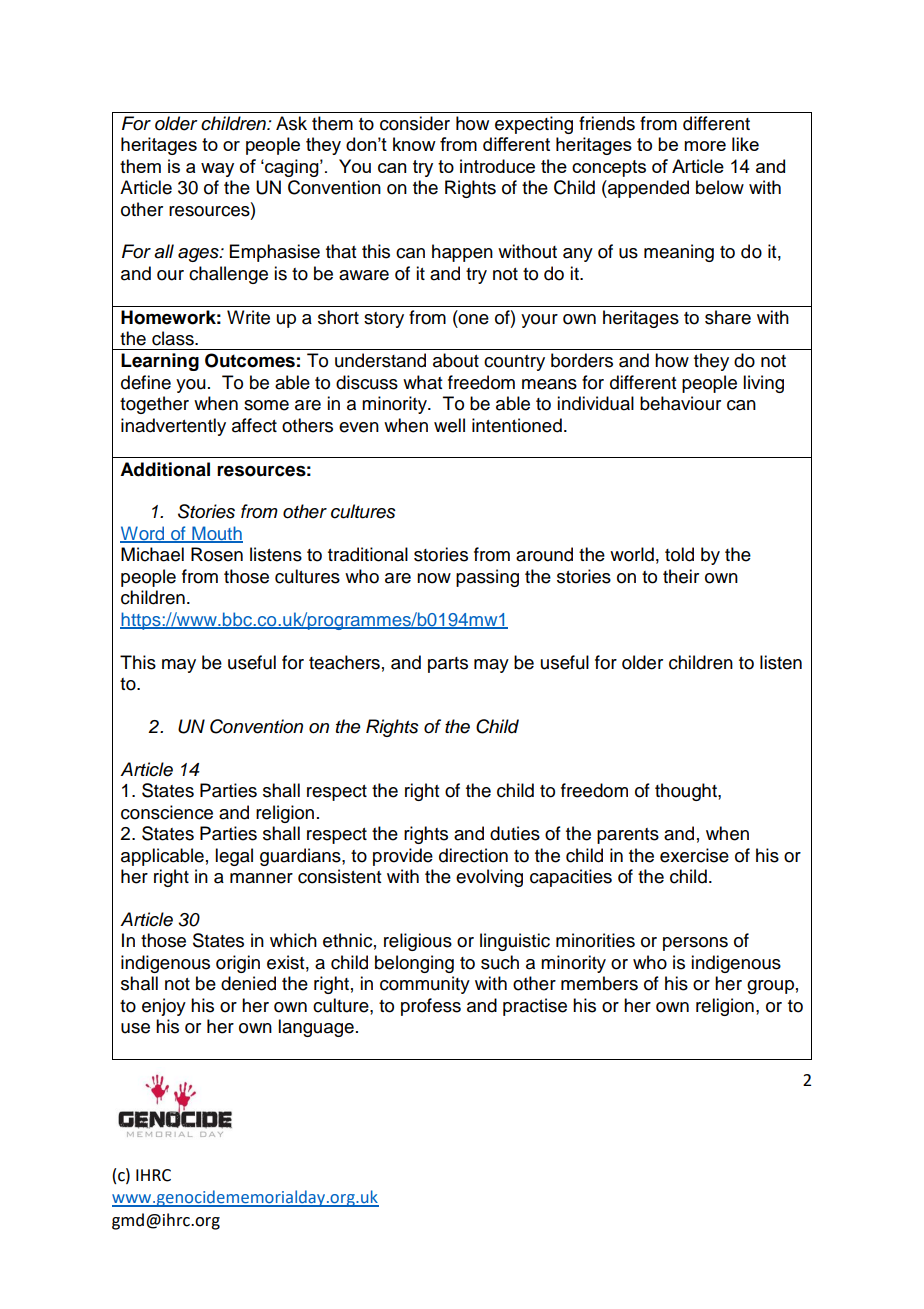 The width and height of the image is (924, 1309). I want to click on Rosen, so click(217, 554).
